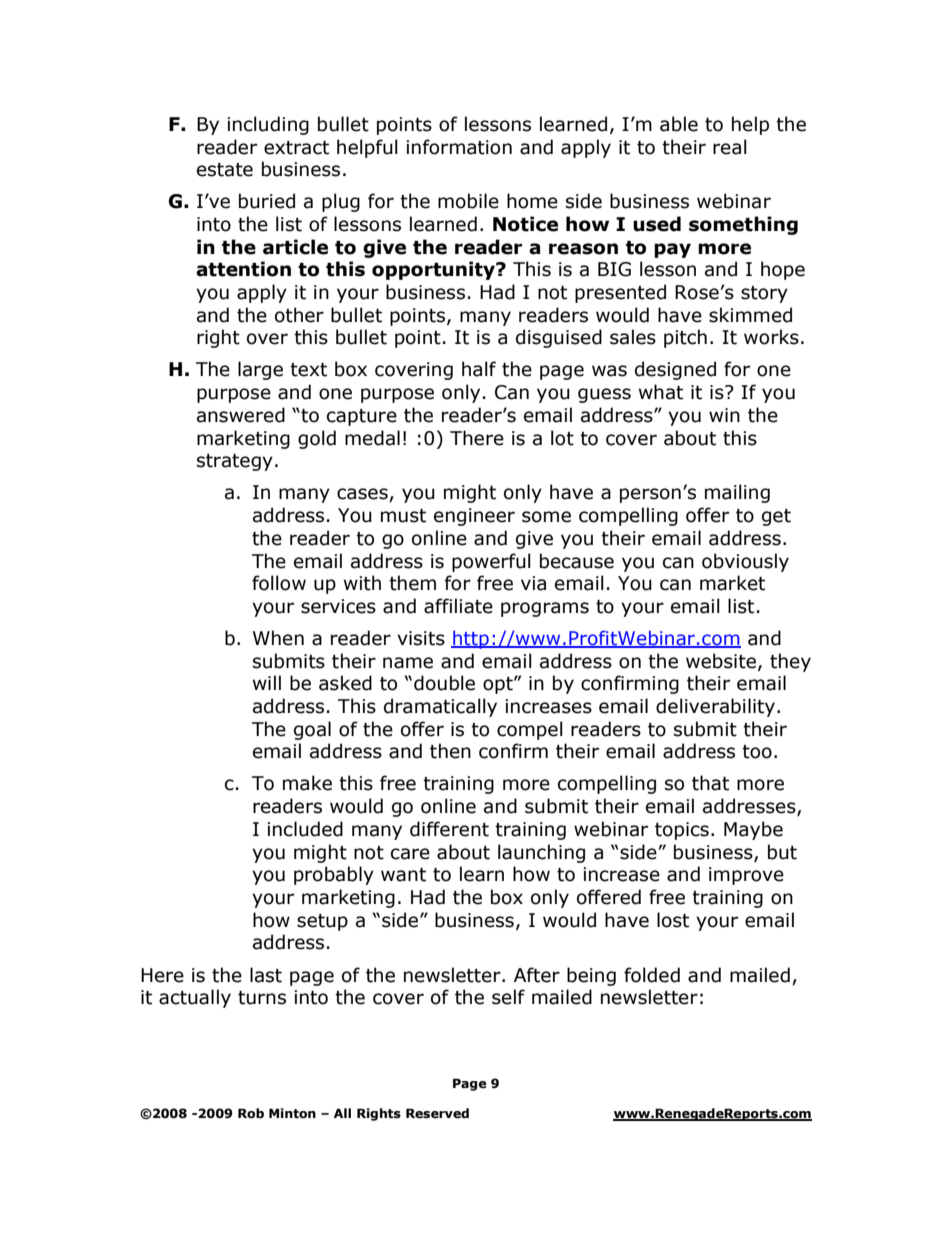 The width and height of the screenshot is (952, 1233). I want to click on improve, so click(746, 876).
